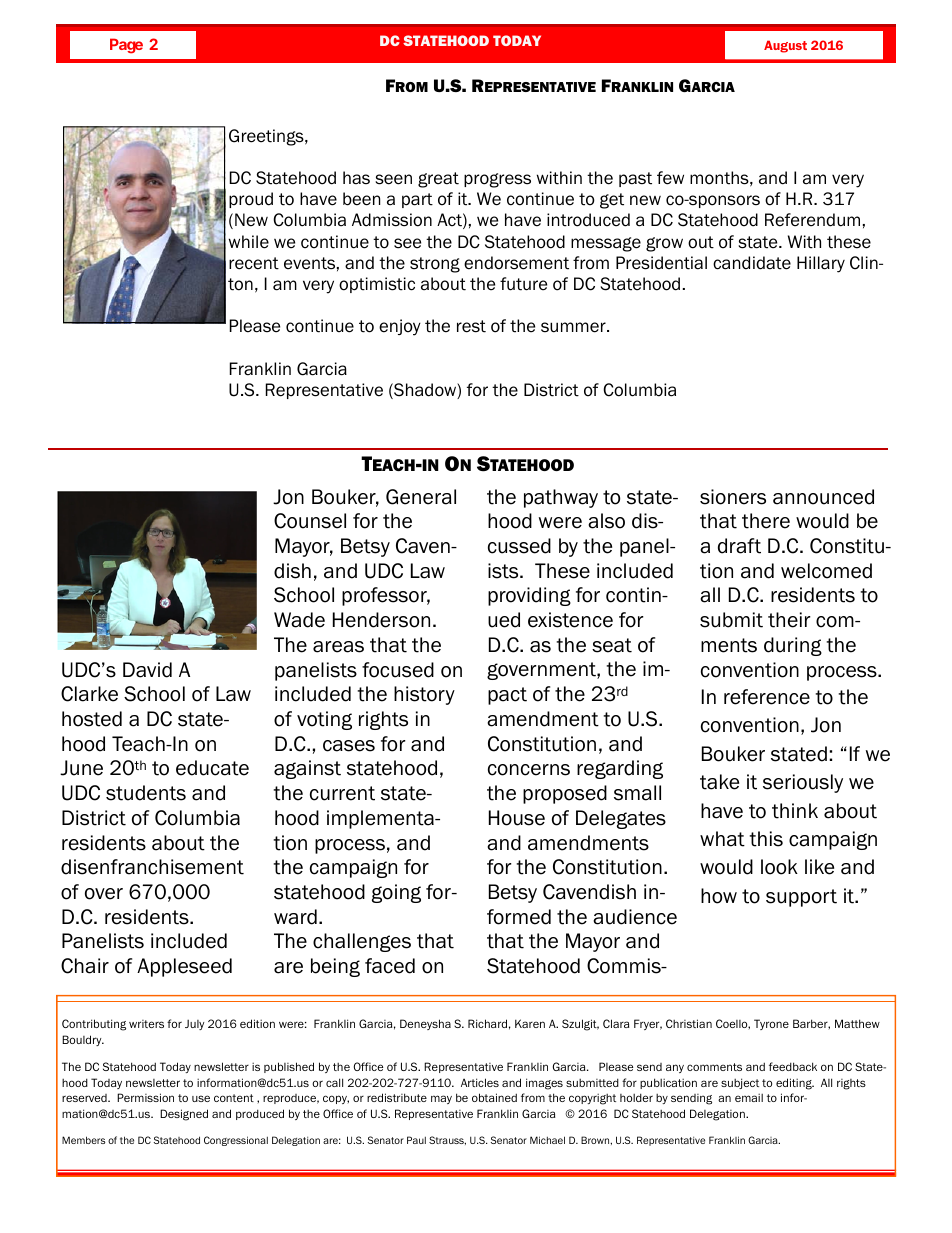  What do you see at coordinates (147, 670) in the screenshot?
I see `David` at bounding box center [147, 670].
